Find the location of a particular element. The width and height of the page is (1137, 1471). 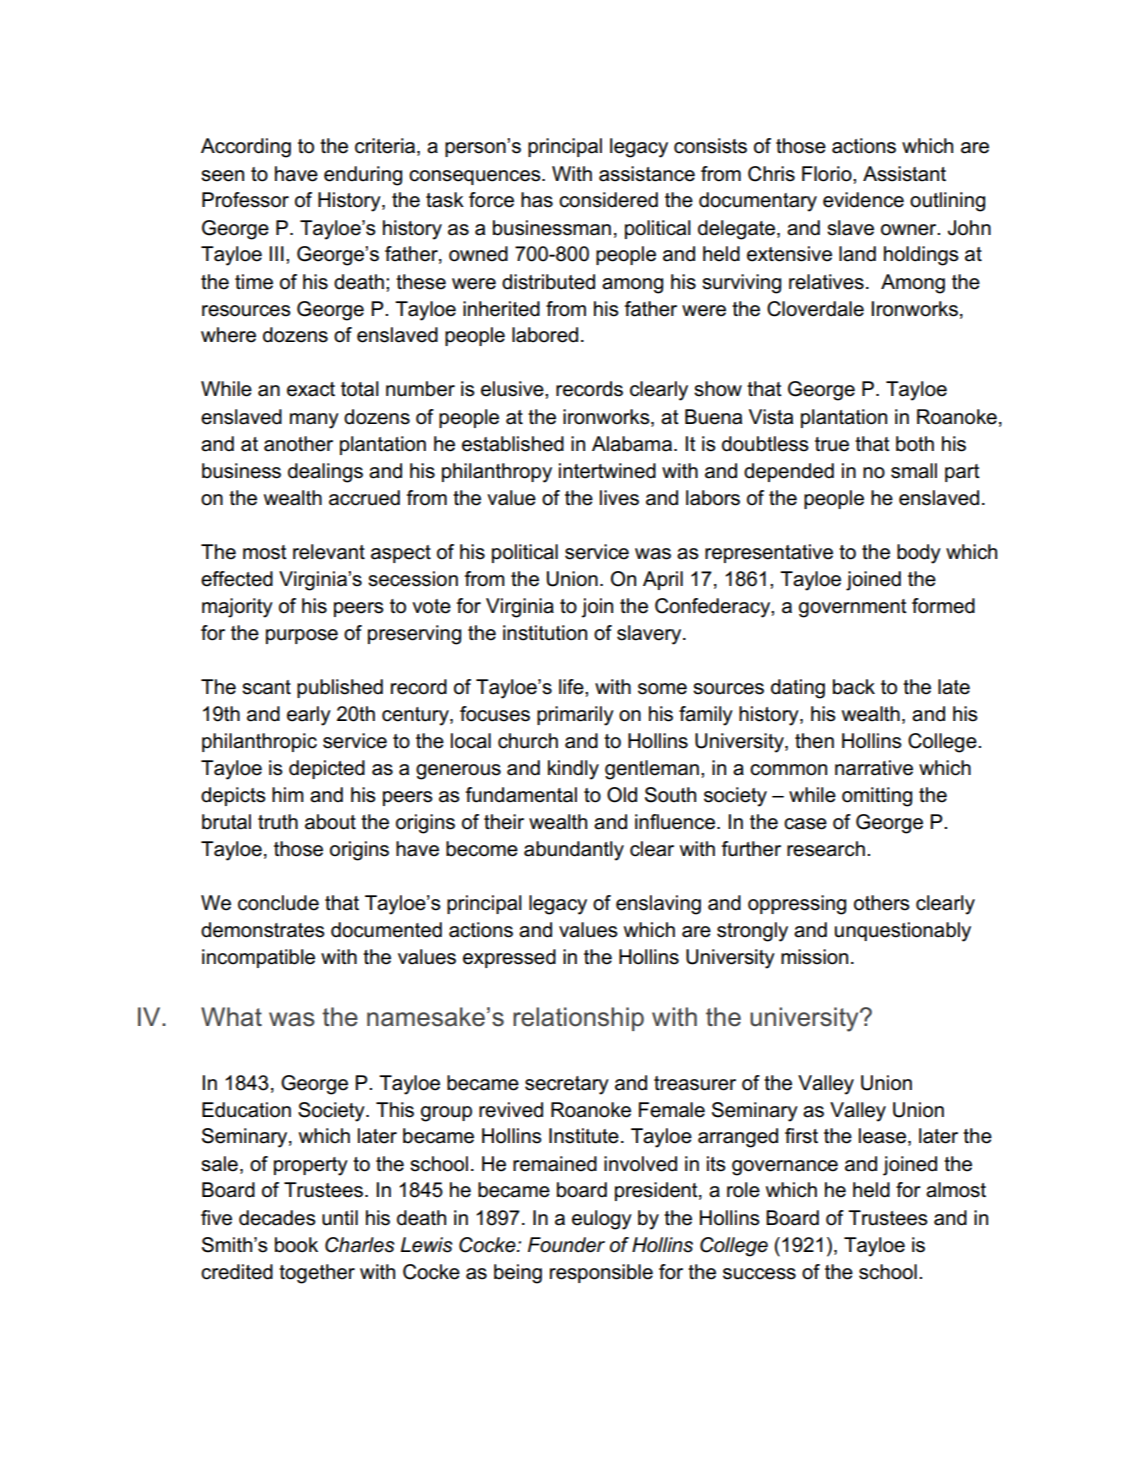

book is located at coordinates (296, 1245).
